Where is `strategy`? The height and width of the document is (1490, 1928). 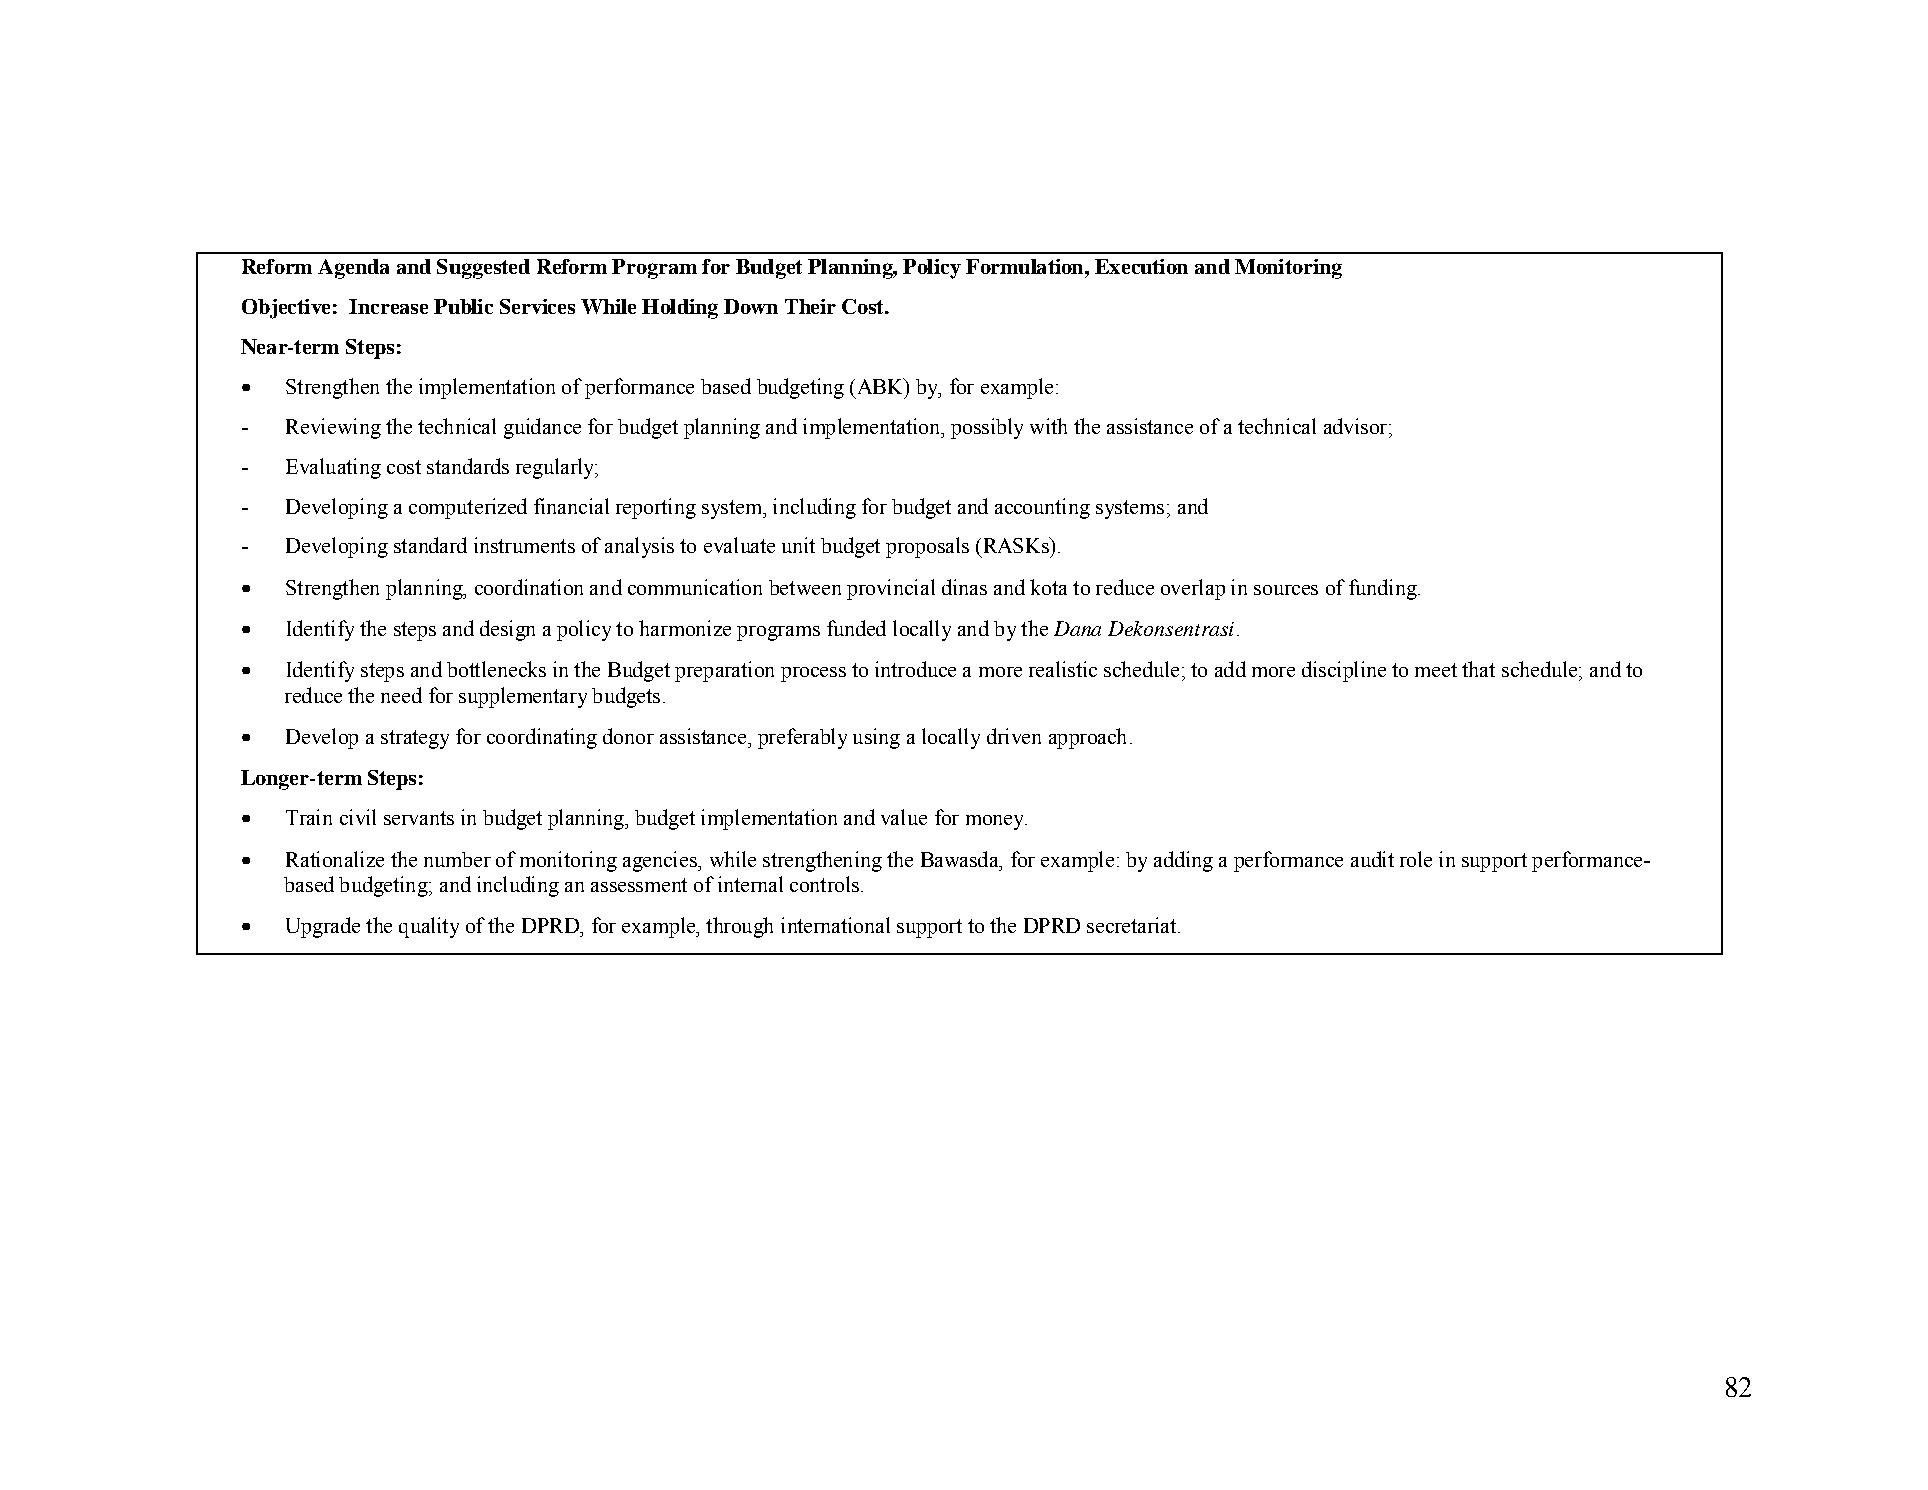 strategy is located at coordinates (415, 739).
